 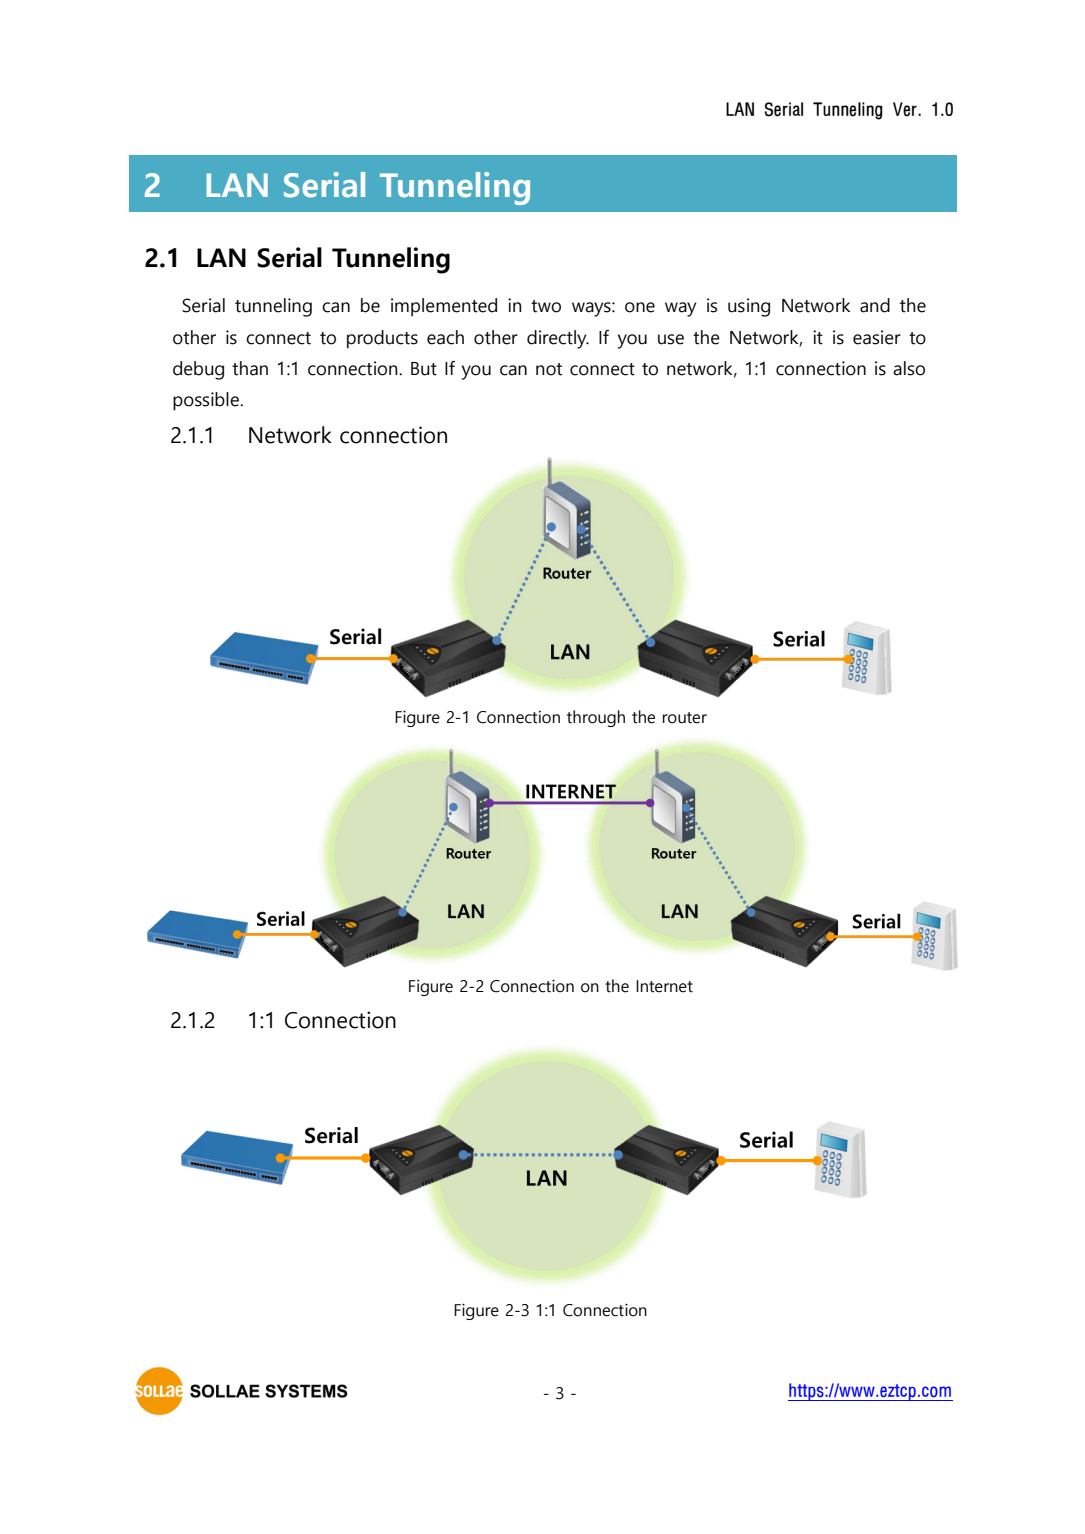 I want to click on router, so click(x=685, y=718).
